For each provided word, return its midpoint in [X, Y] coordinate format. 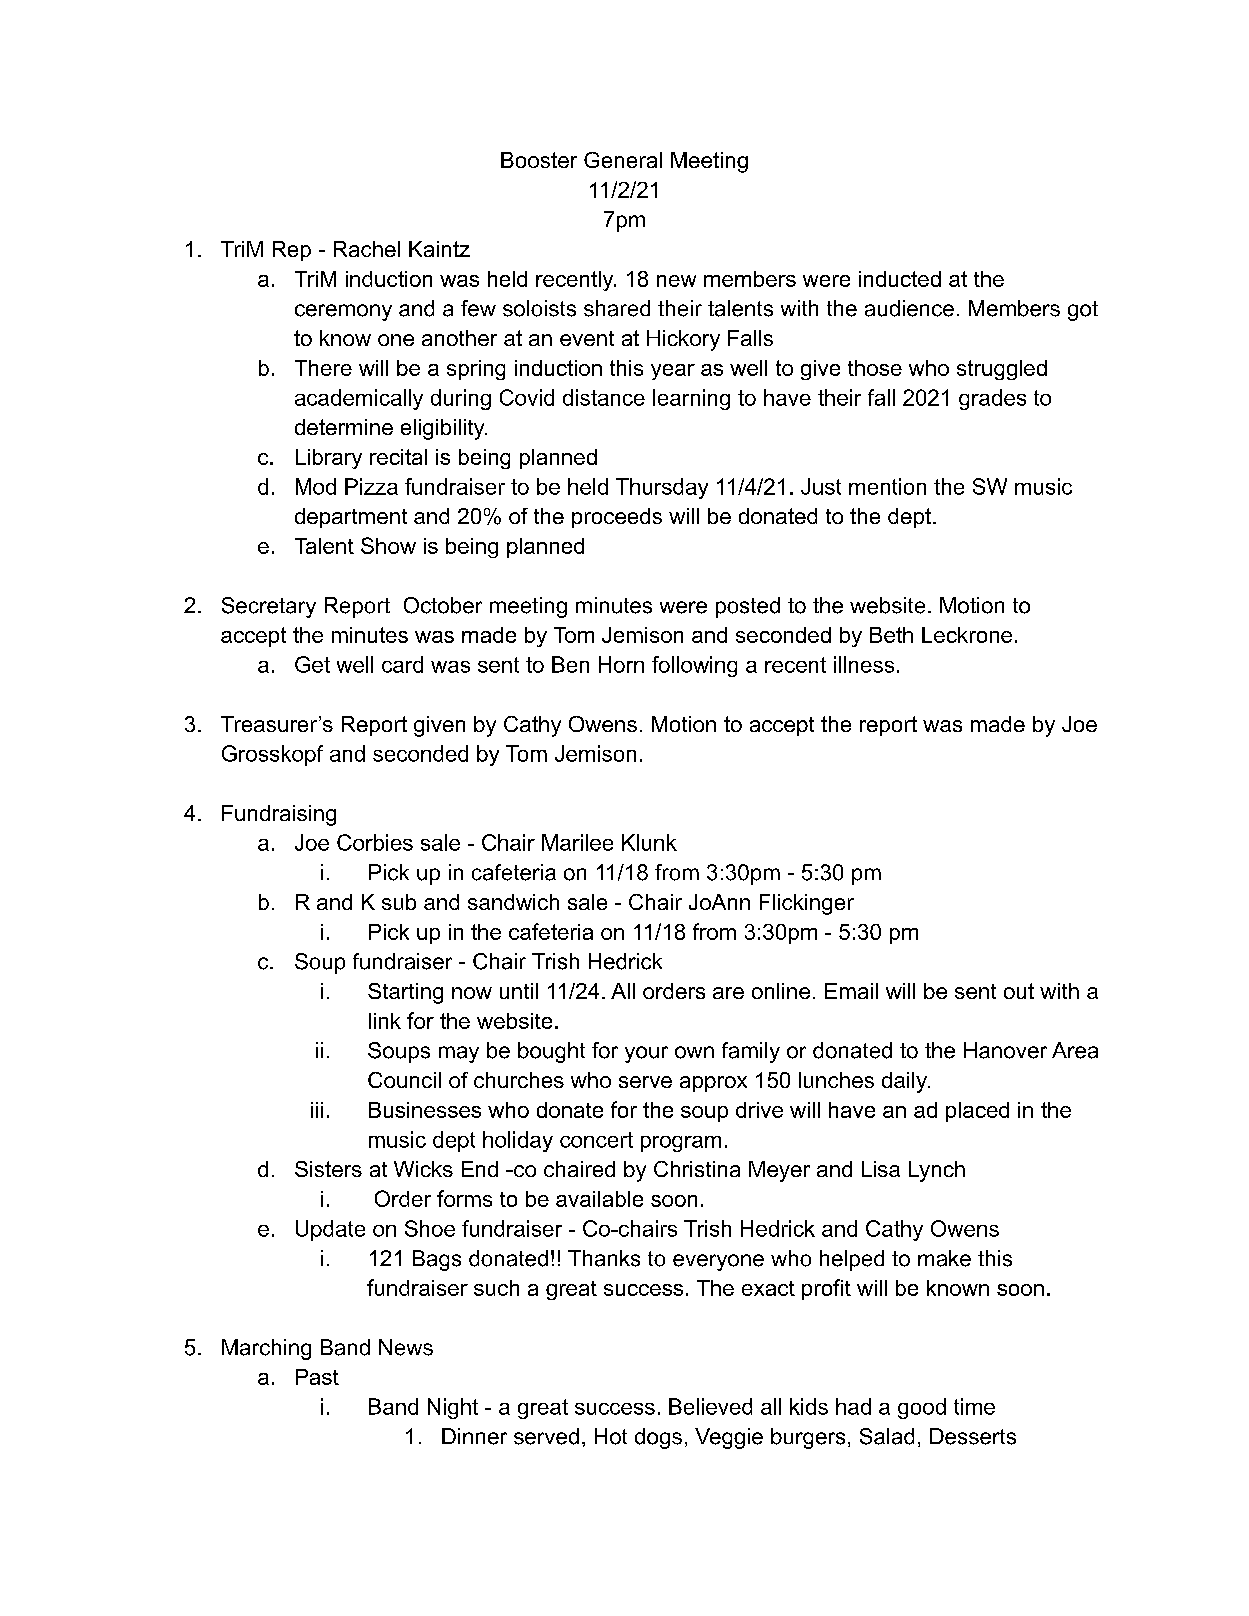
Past [317, 1377]
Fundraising [279, 815]
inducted [900, 279]
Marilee [577, 842]
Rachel [367, 249]
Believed [710, 1406]
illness [864, 664]
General [623, 160]
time [974, 1406]
